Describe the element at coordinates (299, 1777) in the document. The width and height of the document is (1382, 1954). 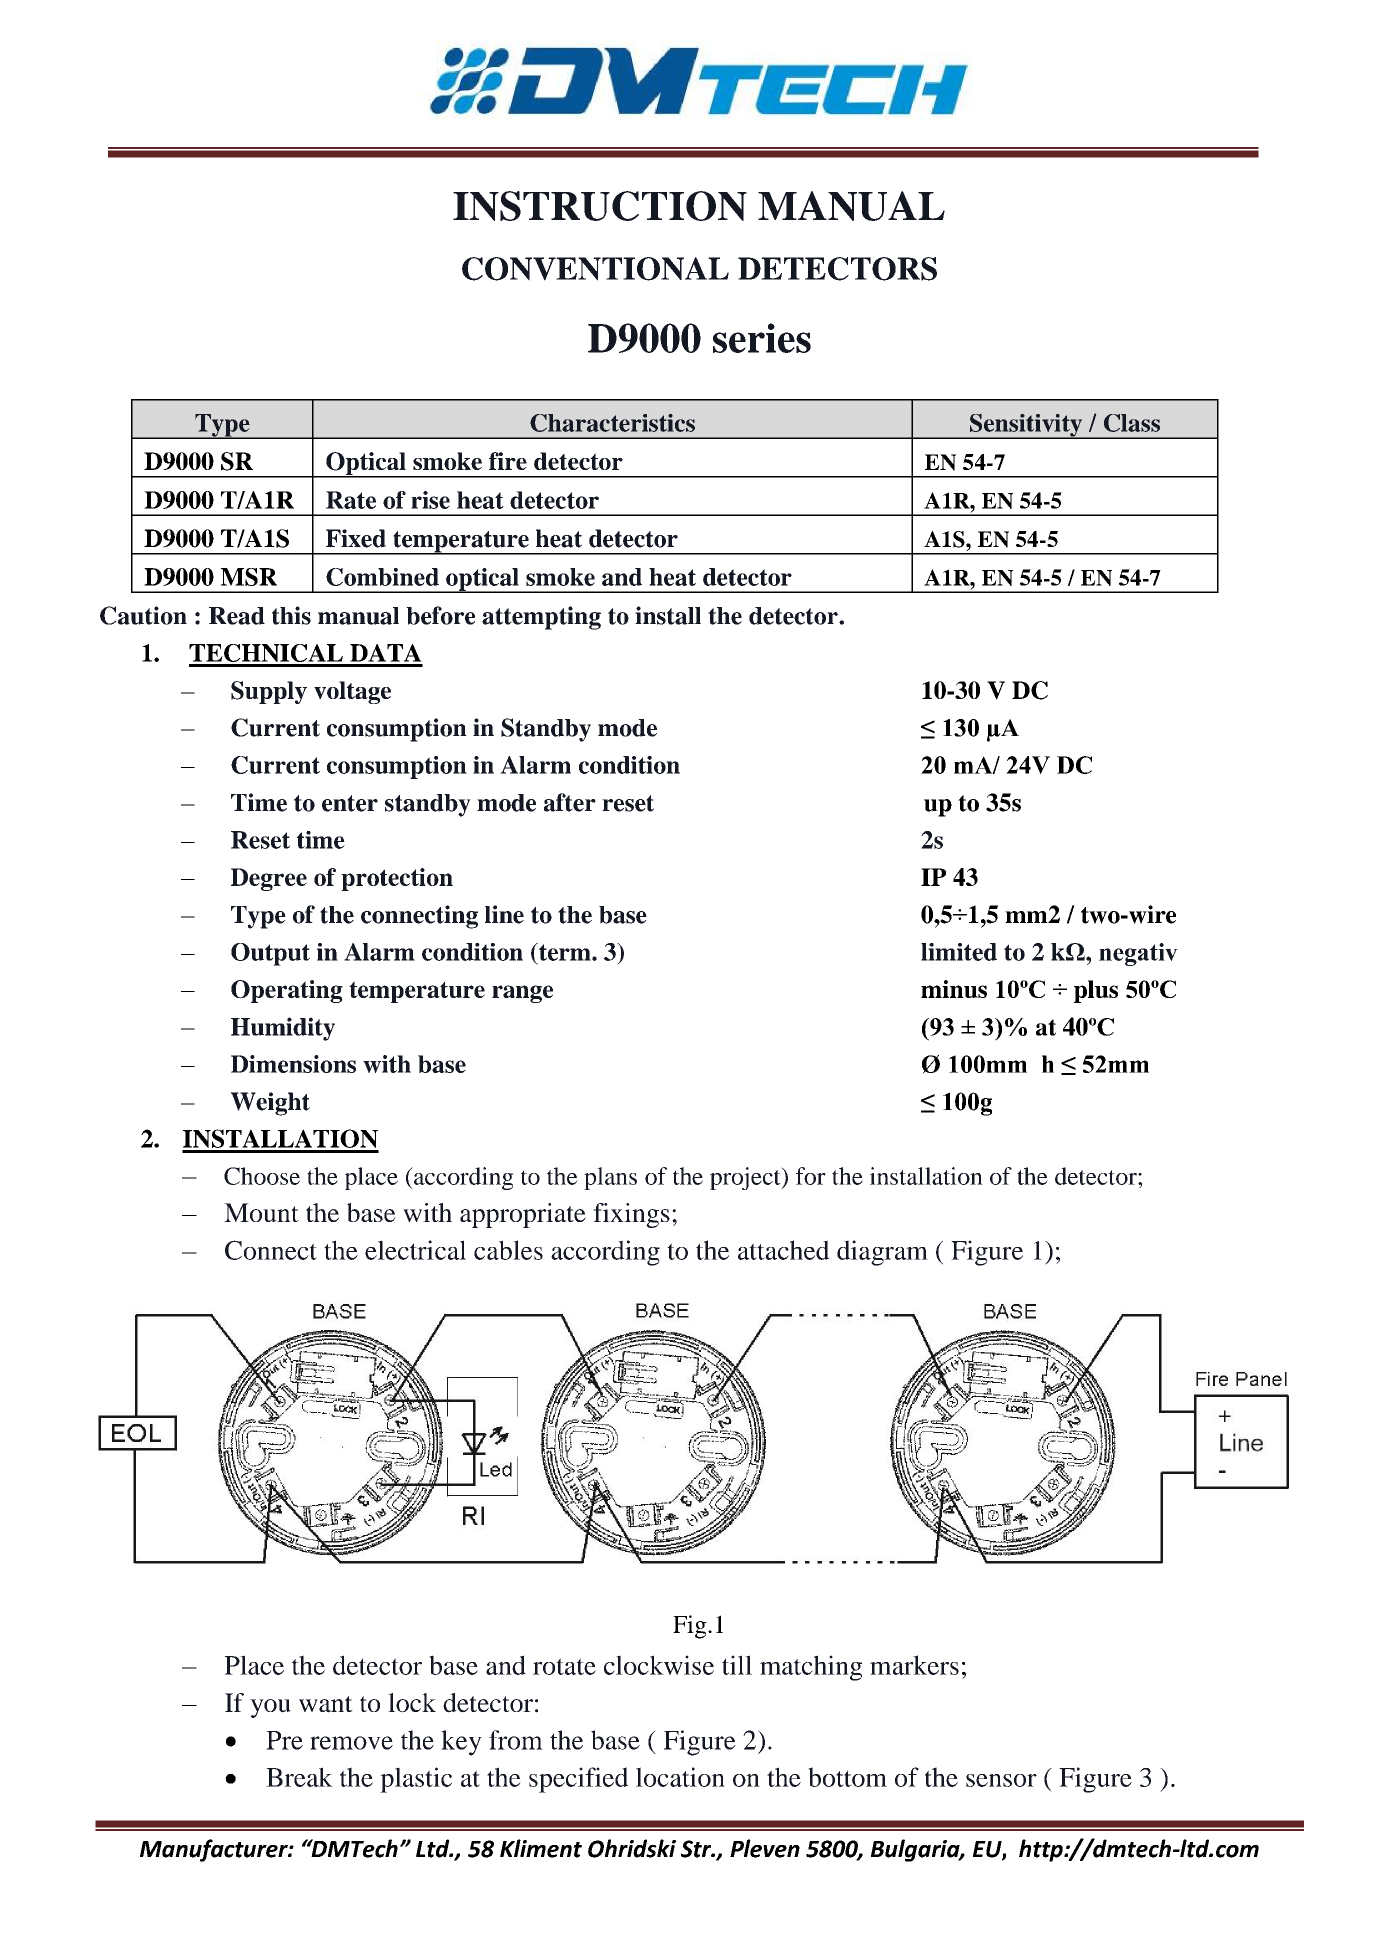
I see `Break` at that location.
